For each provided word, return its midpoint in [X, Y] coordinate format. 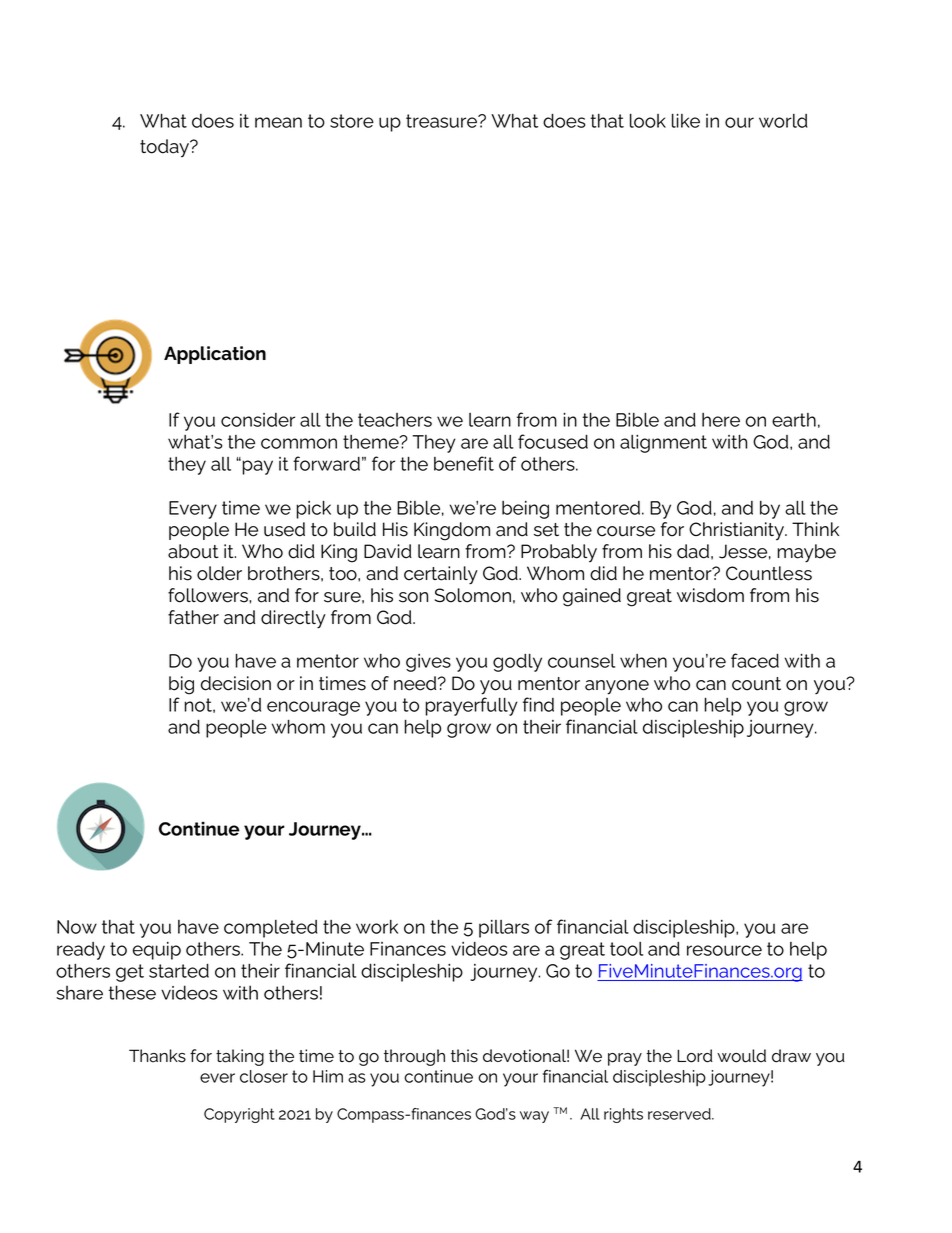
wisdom [710, 595]
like [686, 121]
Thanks [157, 1056]
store [352, 121]
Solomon [473, 595]
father [193, 617]
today [166, 148]
